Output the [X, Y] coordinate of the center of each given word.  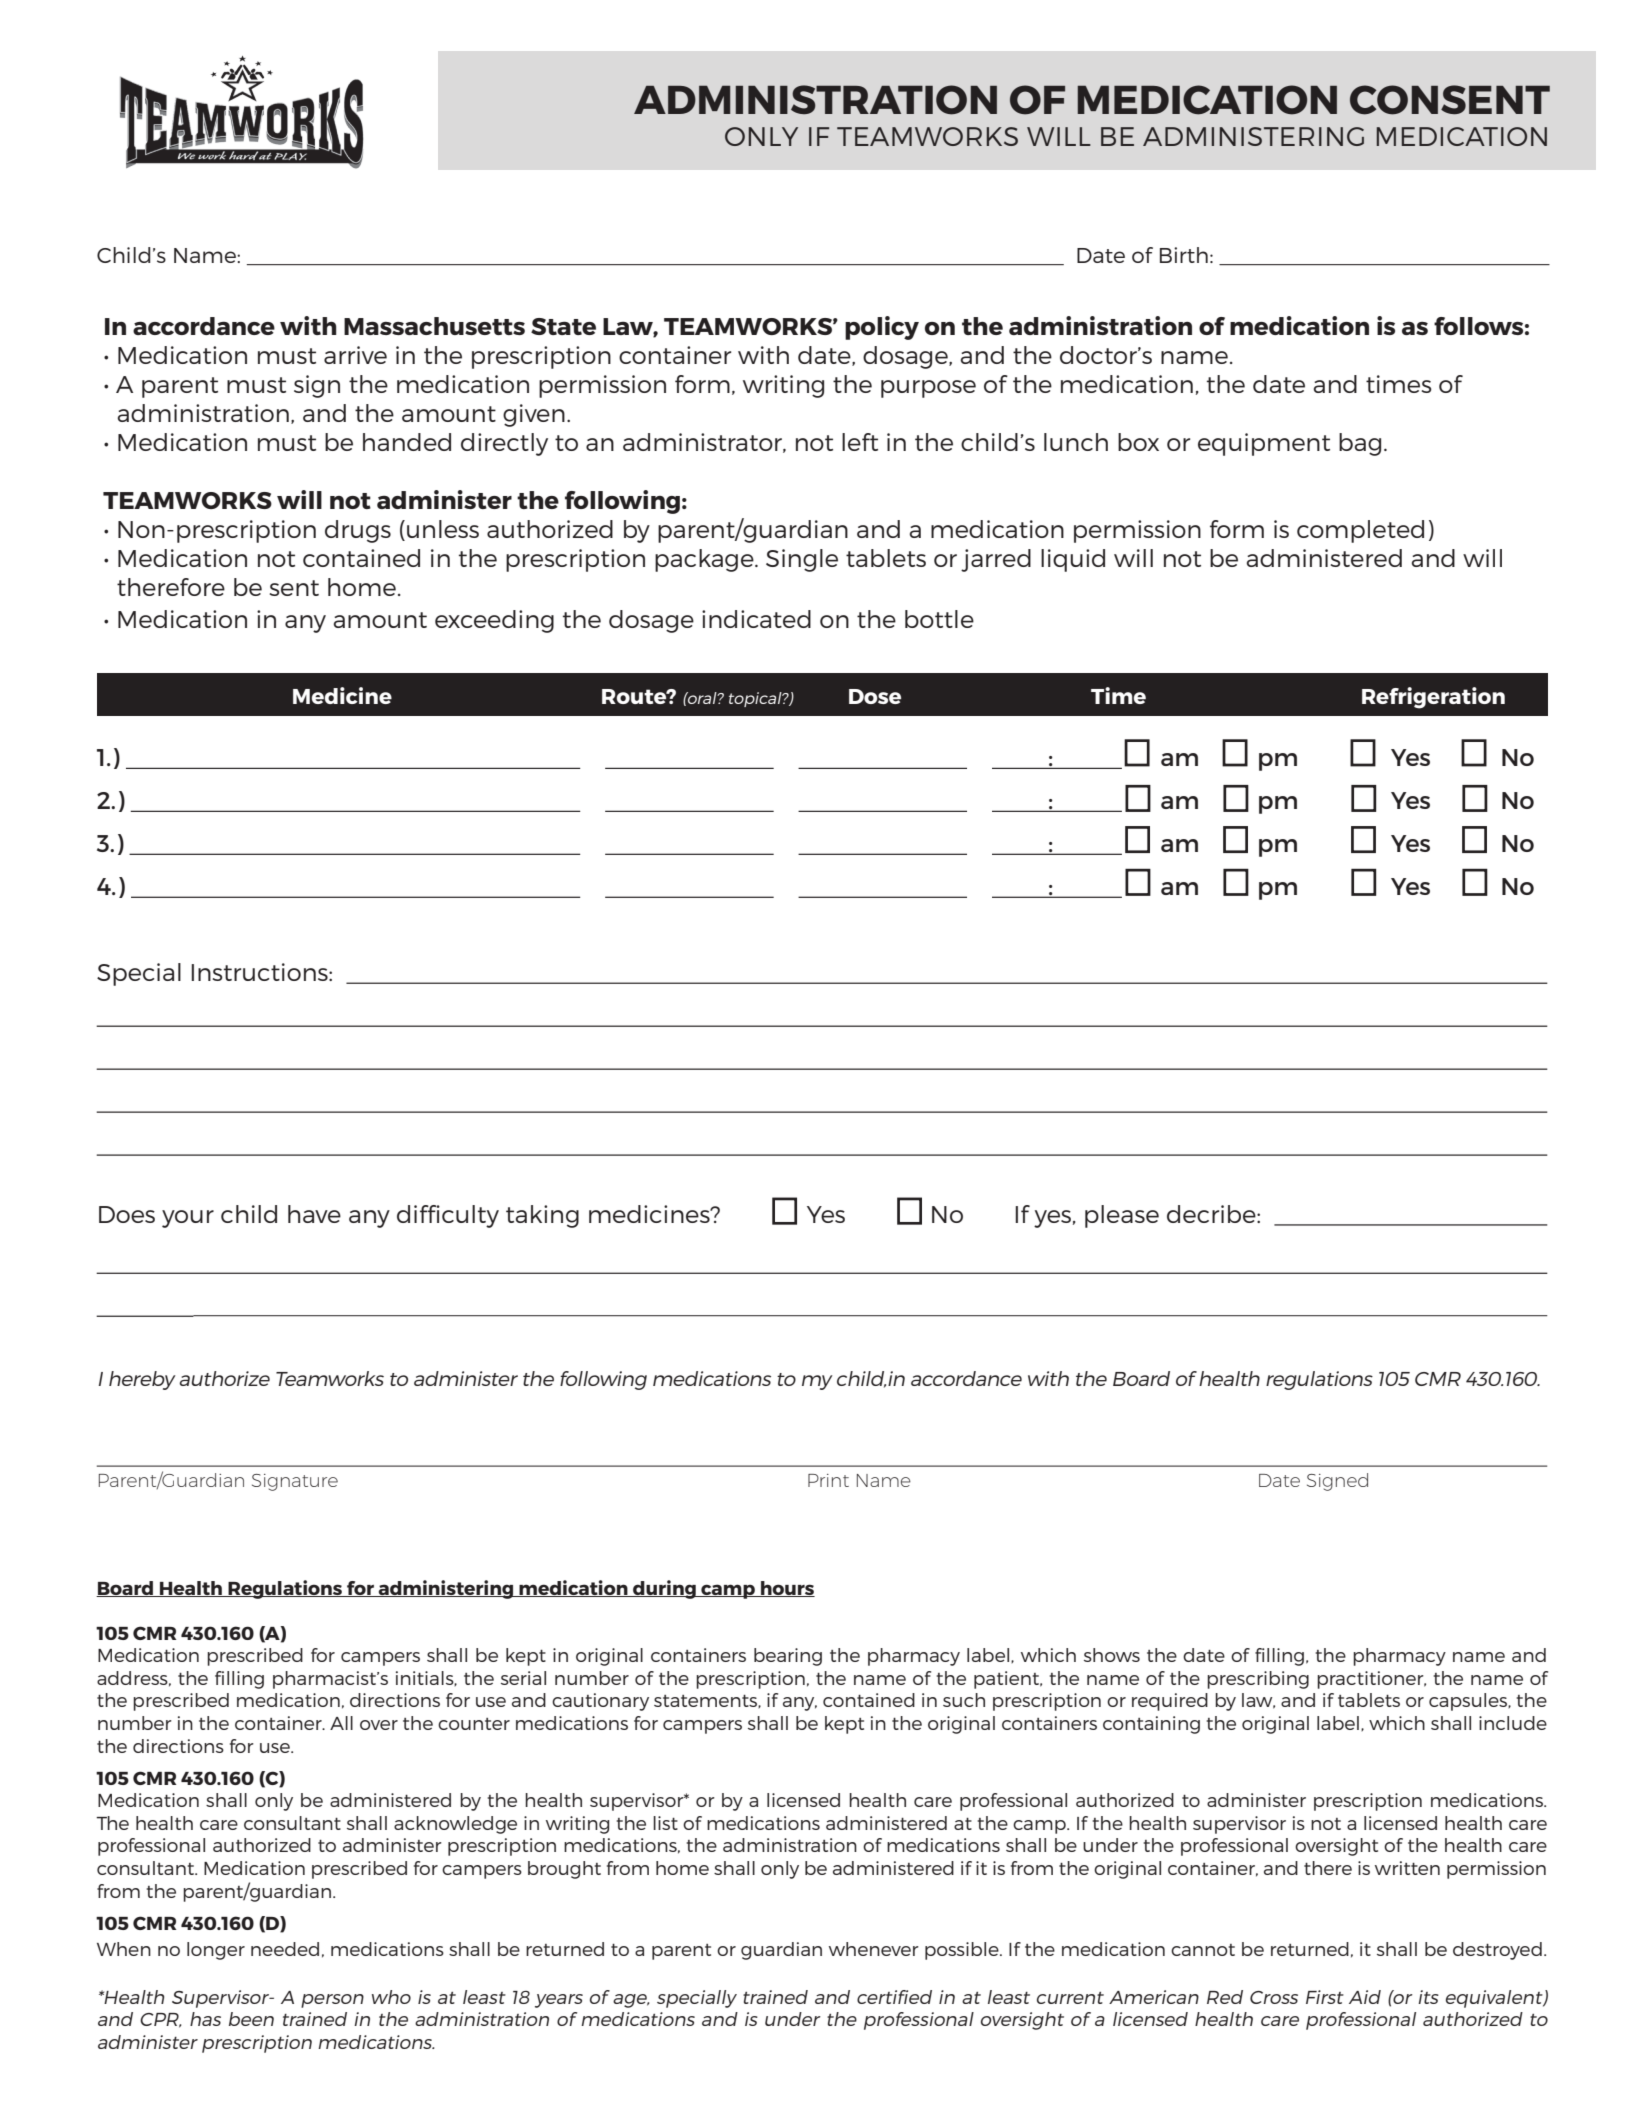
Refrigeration [1433, 698]
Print [828, 1480]
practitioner [1371, 1680]
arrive [355, 355]
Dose [875, 696]
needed [285, 1949]
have [314, 1214]
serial [523, 1678]
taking [542, 1216]
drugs [358, 531]
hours [787, 1589]
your [188, 1219]
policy [882, 328]
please [1122, 1216]
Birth [1184, 255]
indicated [756, 619]
